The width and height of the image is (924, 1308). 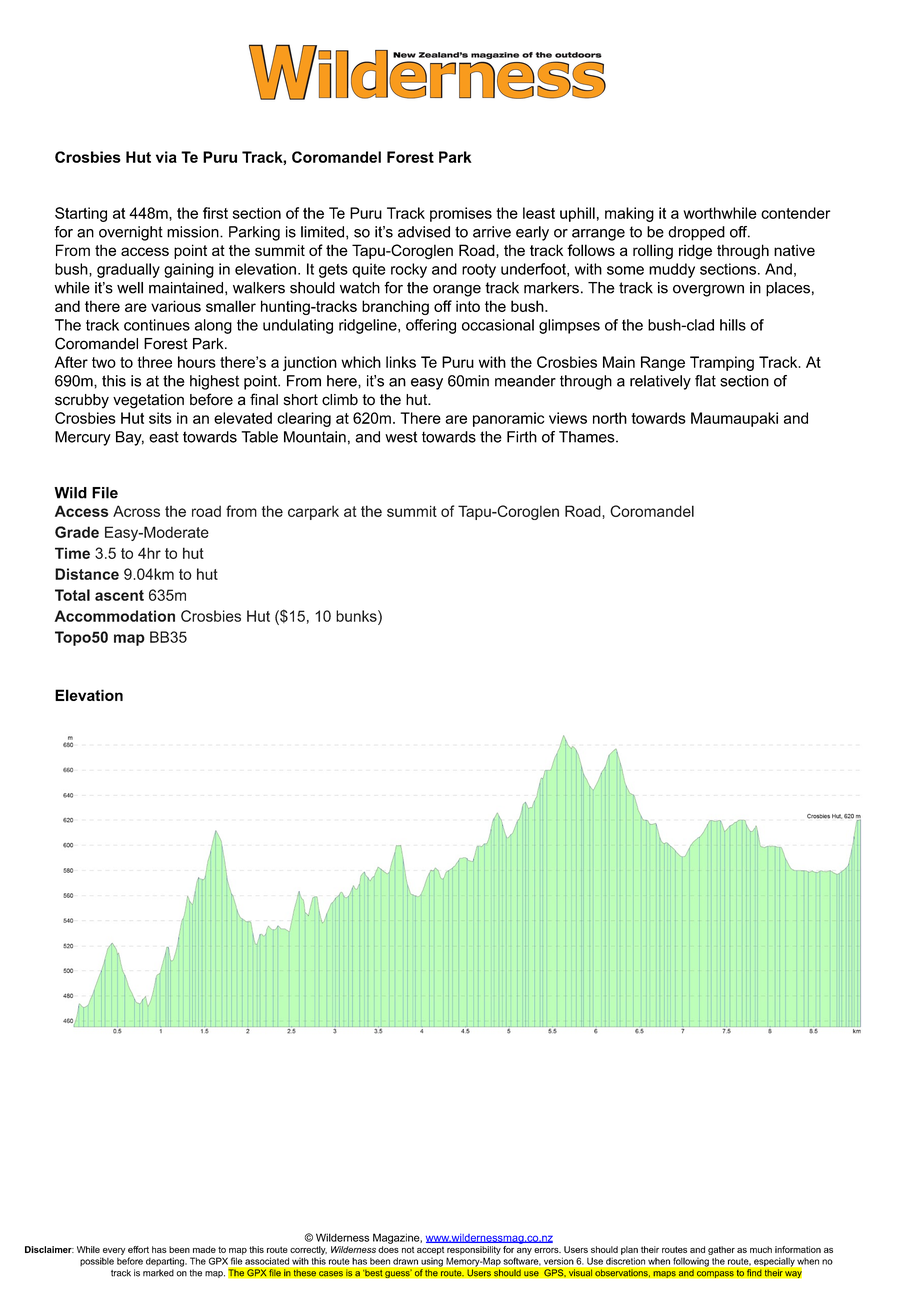 I want to click on north, so click(x=610, y=418).
